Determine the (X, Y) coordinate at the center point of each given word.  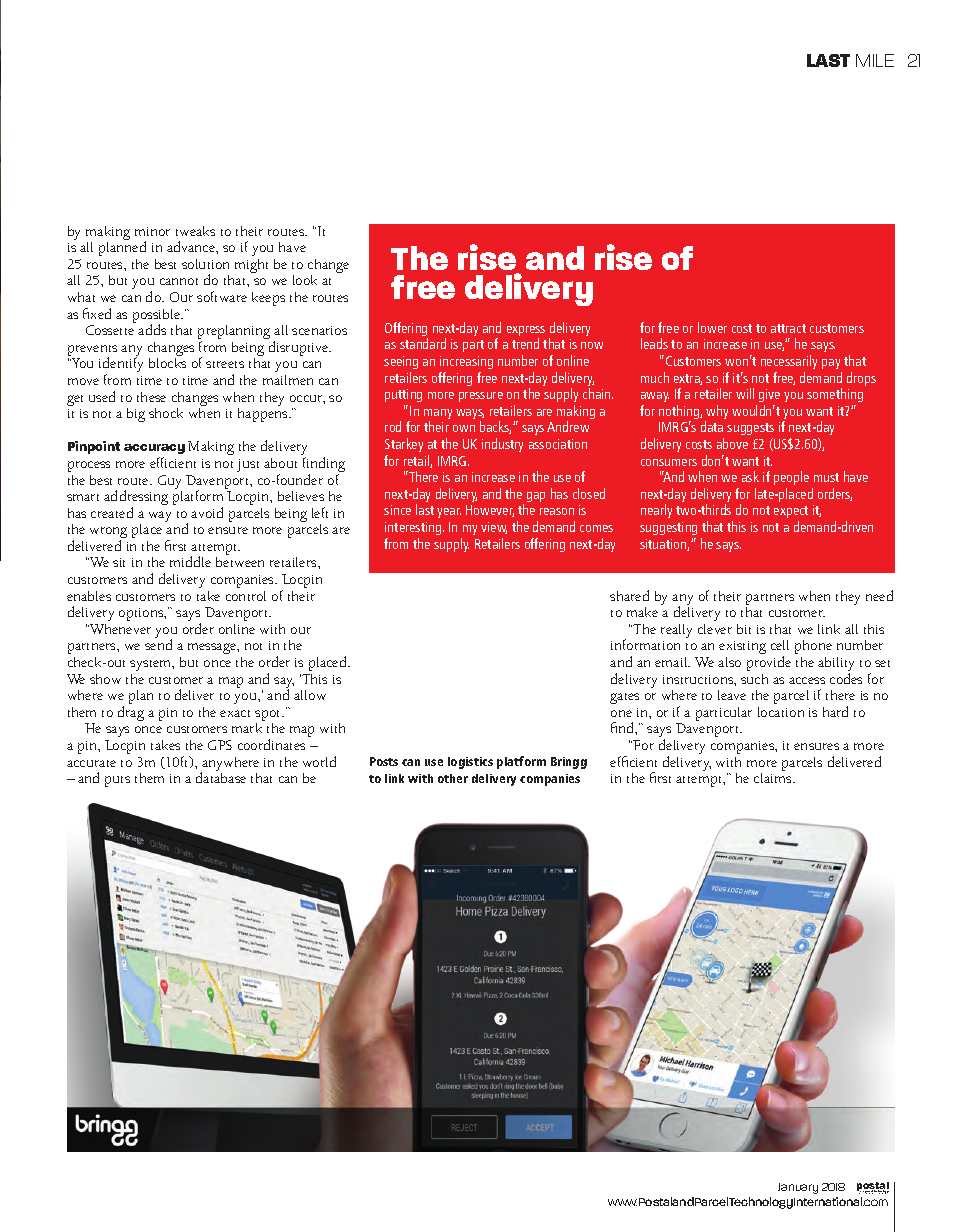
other (453, 778)
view (494, 528)
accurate (91, 763)
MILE (875, 60)
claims (774, 778)
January (798, 1188)
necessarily (789, 362)
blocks (167, 363)
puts (117, 781)
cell (780, 645)
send (158, 644)
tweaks (195, 231)
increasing (466, 362)
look (305, 280)
